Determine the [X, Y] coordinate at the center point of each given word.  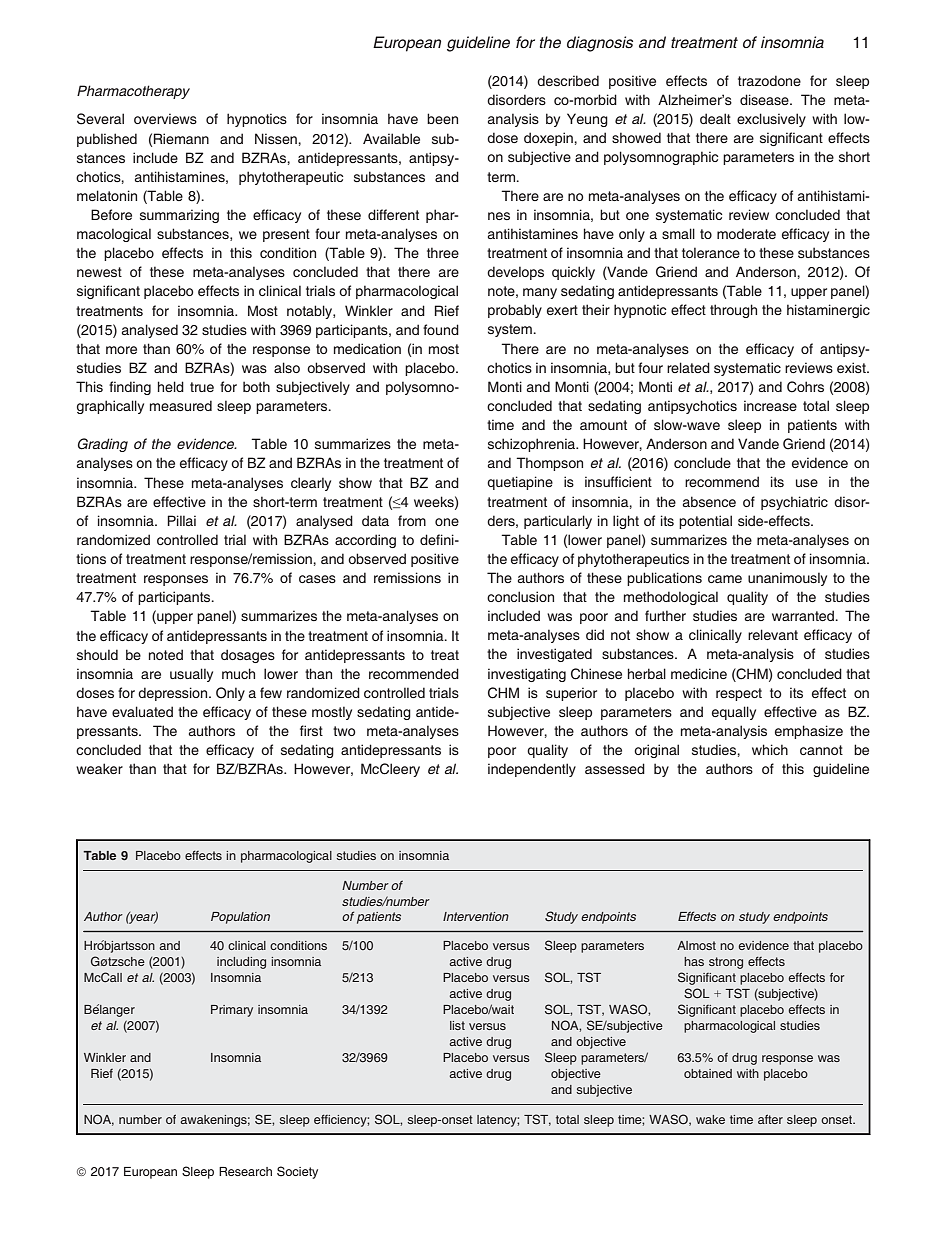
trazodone [769, 80]
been [442, 118]
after [770, 1119]
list [457, 1025]
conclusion [520, 596]
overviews [165, 118]
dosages [248, 656]
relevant [773, 634]
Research [245, 1171]
